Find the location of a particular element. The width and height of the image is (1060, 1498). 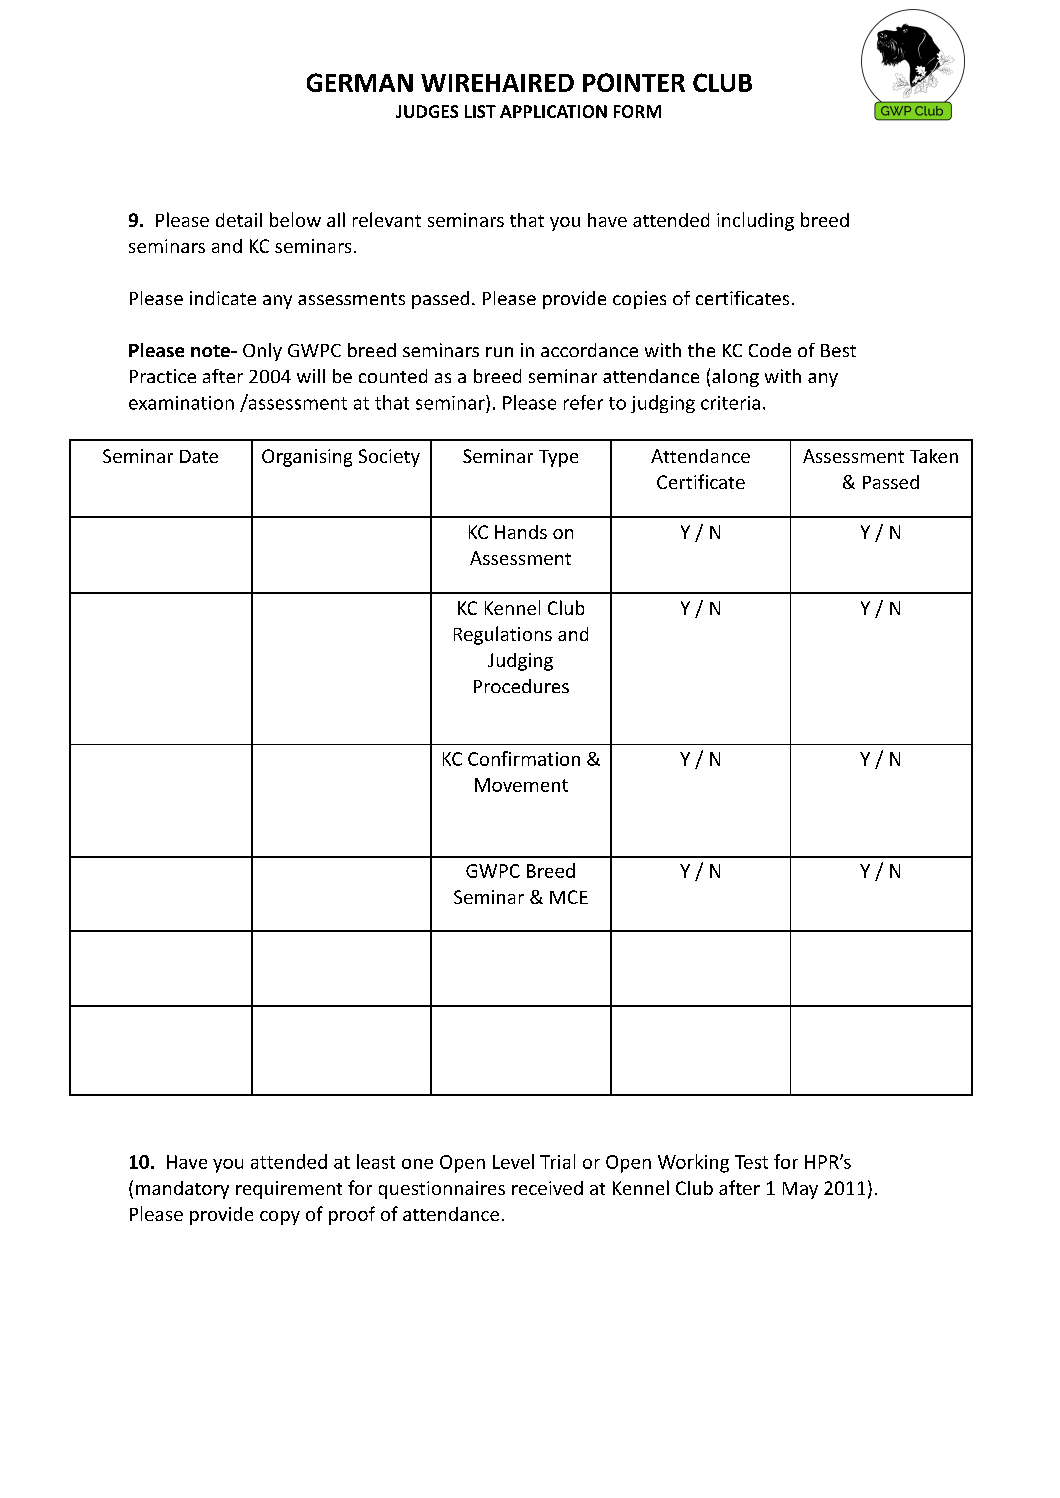

indicate is located at coordinates (223, 298).
